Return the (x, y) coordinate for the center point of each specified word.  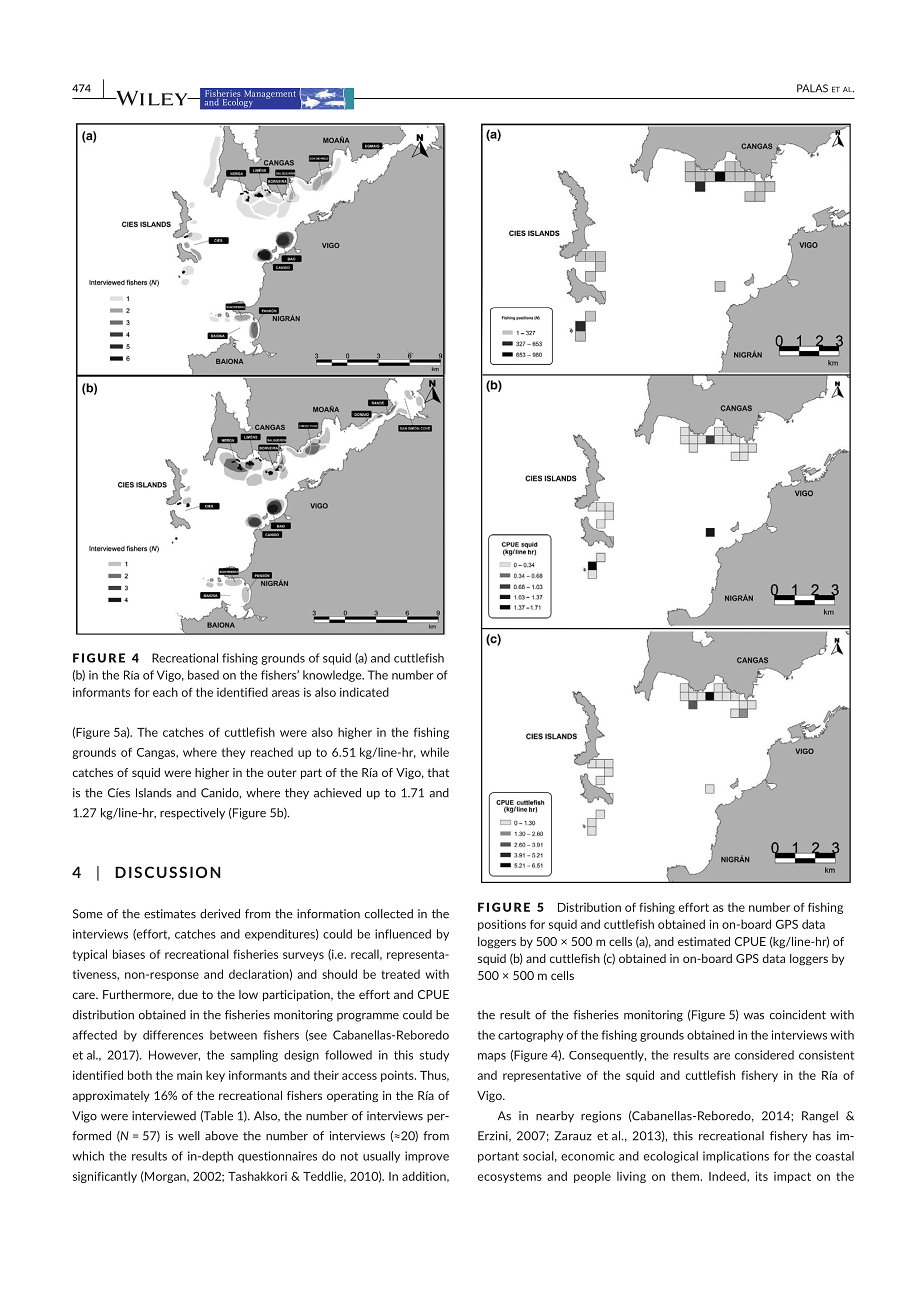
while (434, 752)
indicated (364, 692)
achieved (337, 793)
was (754, 1016)
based (203, 675)
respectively (192, 814)
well (189, 1136)
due (188, 994)
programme (368, 1017)
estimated (704, 941)
